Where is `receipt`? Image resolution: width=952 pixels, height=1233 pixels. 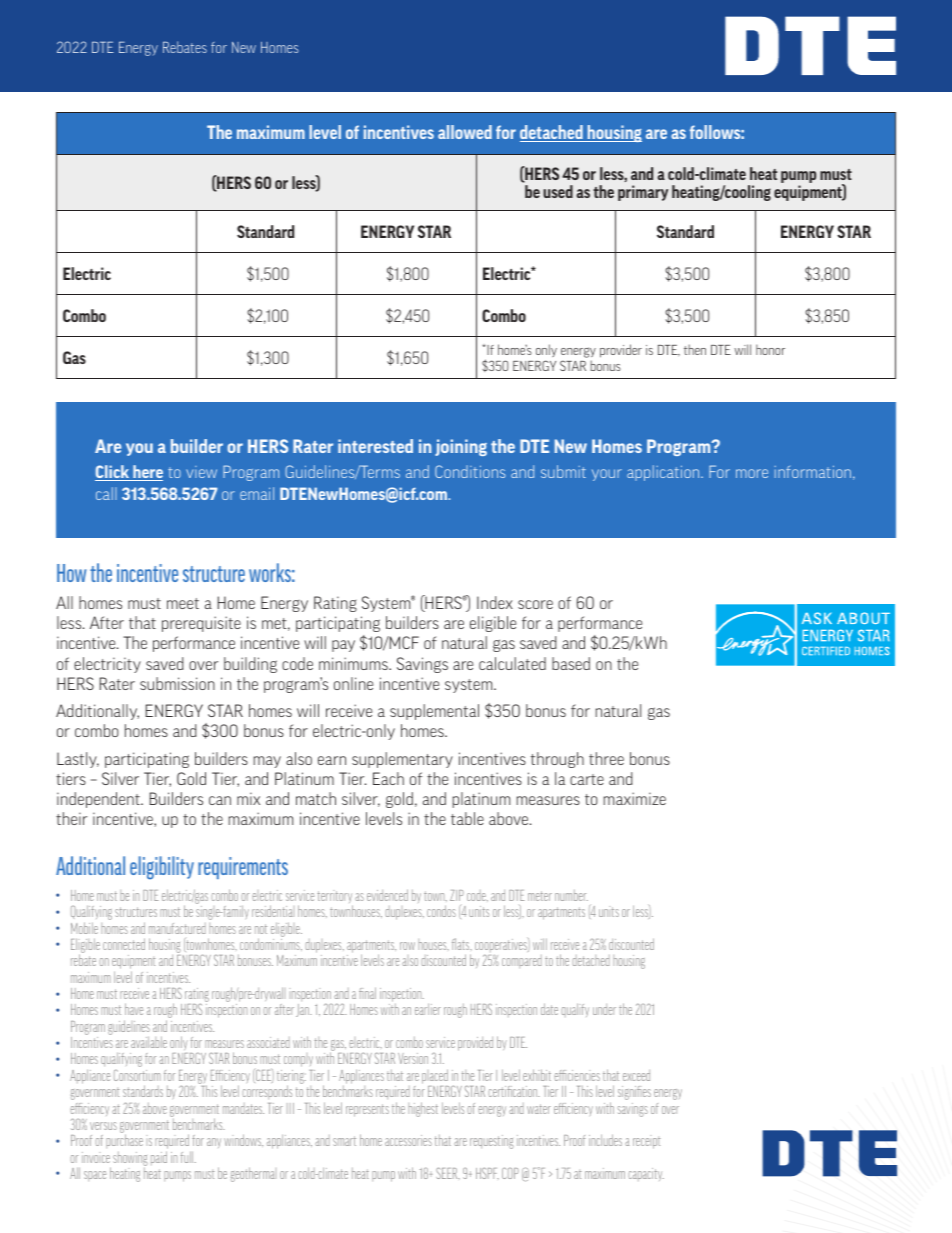 receipt is located at coordinates (647, 1143).
